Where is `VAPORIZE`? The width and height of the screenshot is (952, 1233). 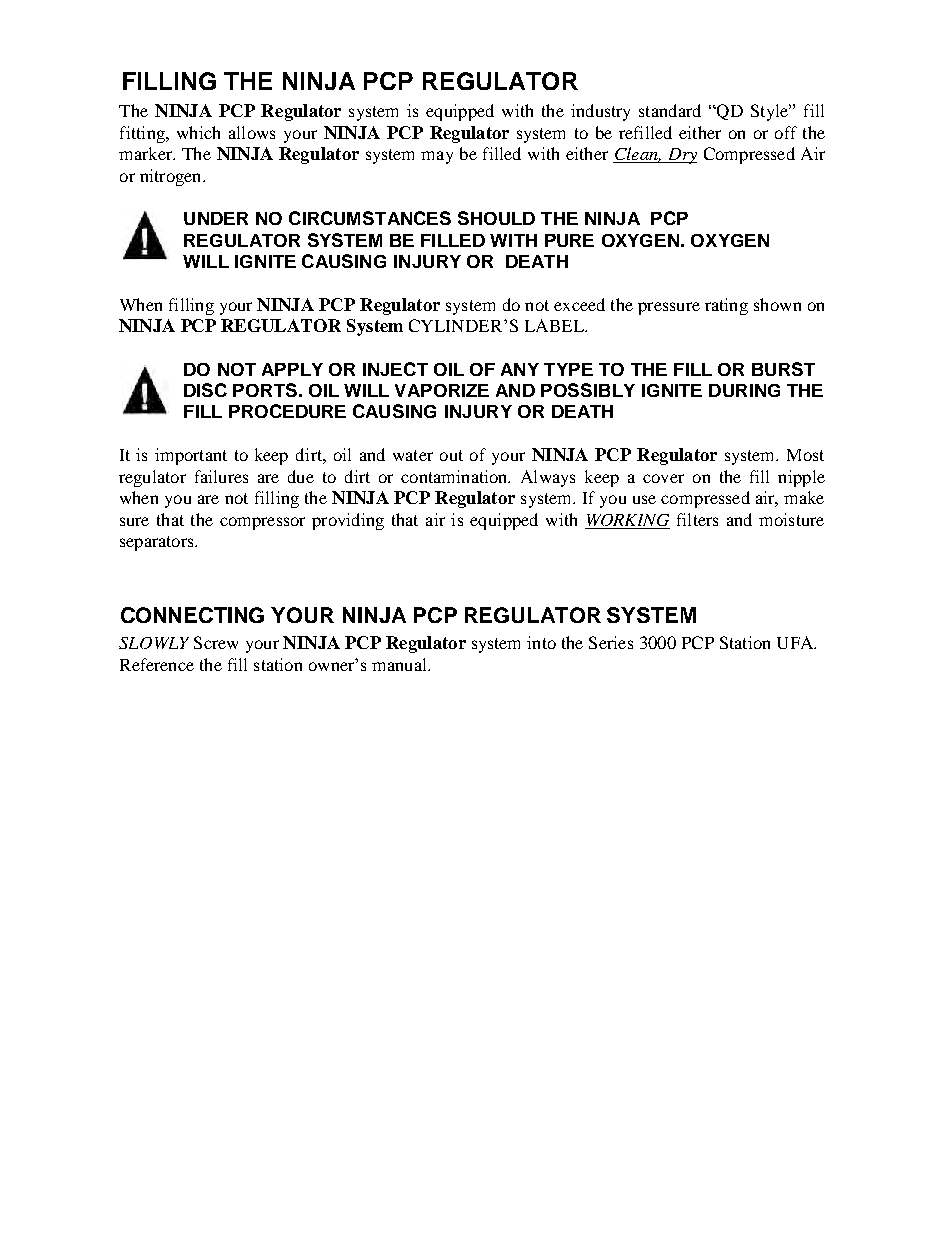
VAPORIZE is located at coordinates (442, 390).
